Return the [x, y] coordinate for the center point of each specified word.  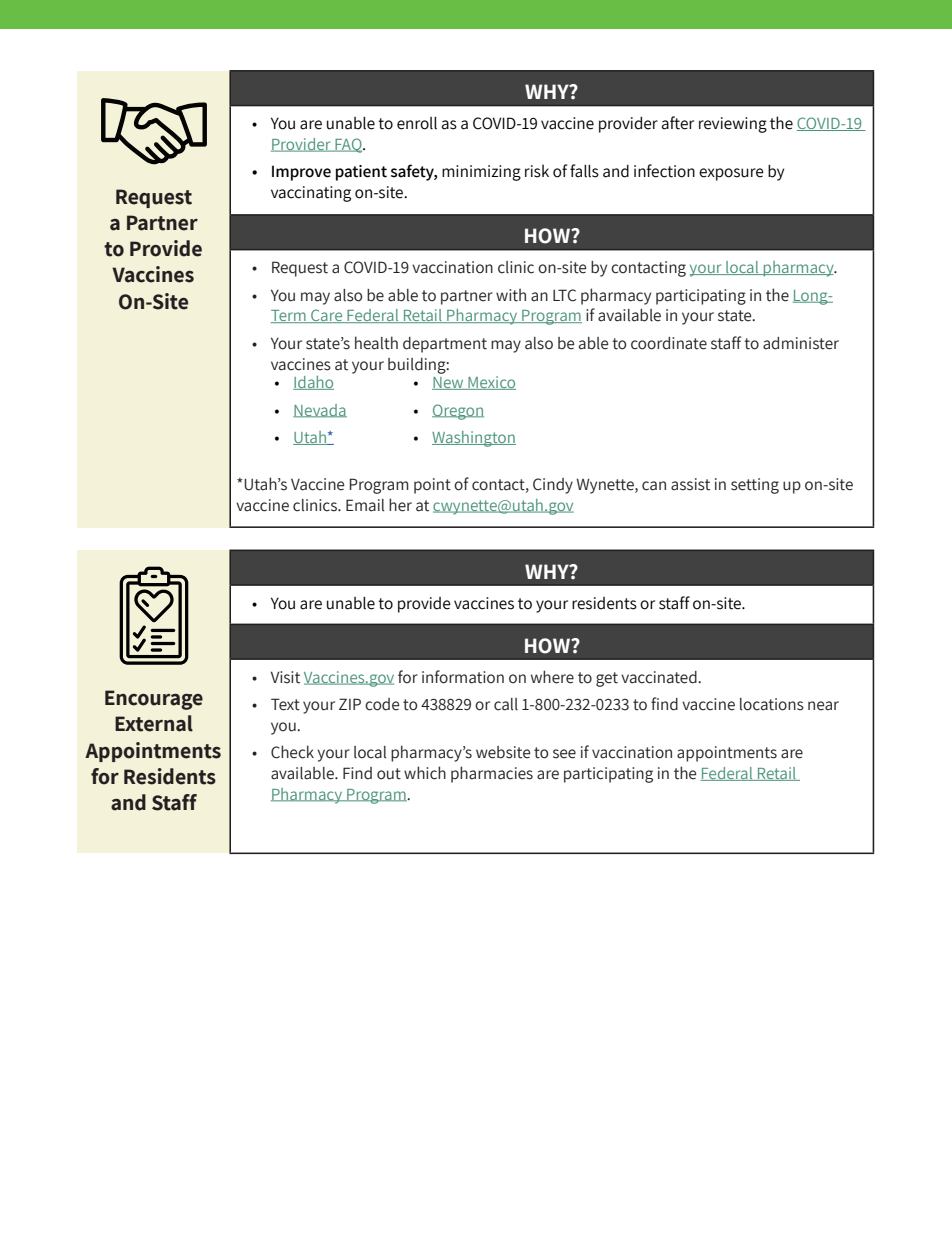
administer [801, 343]
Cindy [553, 486]
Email [365, 505]
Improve [301, 173]
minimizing [481, 173]
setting [755, 486]
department [445, 345]
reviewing [733, 125]
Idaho [313, 383]
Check [292, 752]
